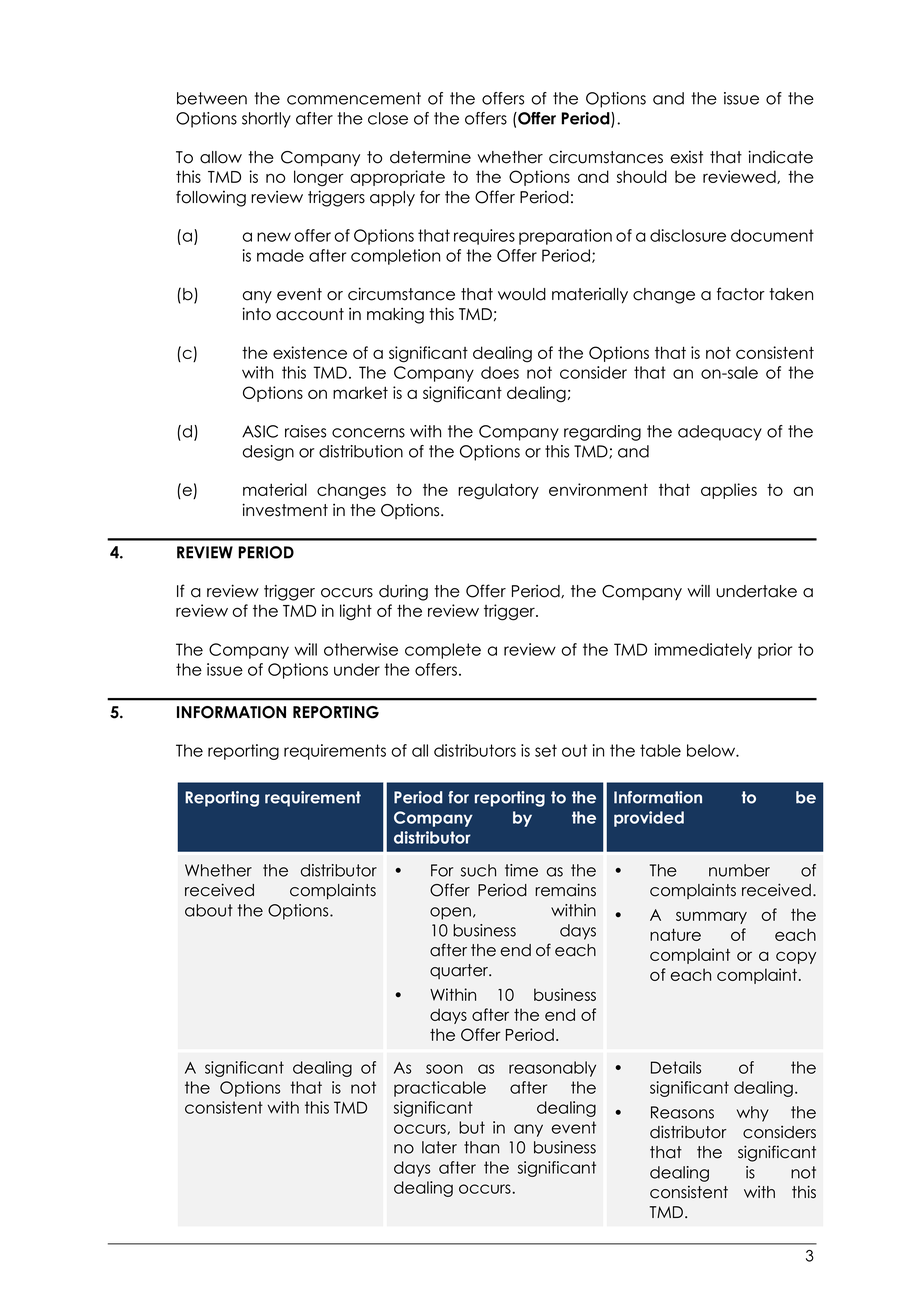 This screenshot has width=924, height=1307. Describe the element at coordinates (481, 1147) in the screenshot. I see `than` at that location.
